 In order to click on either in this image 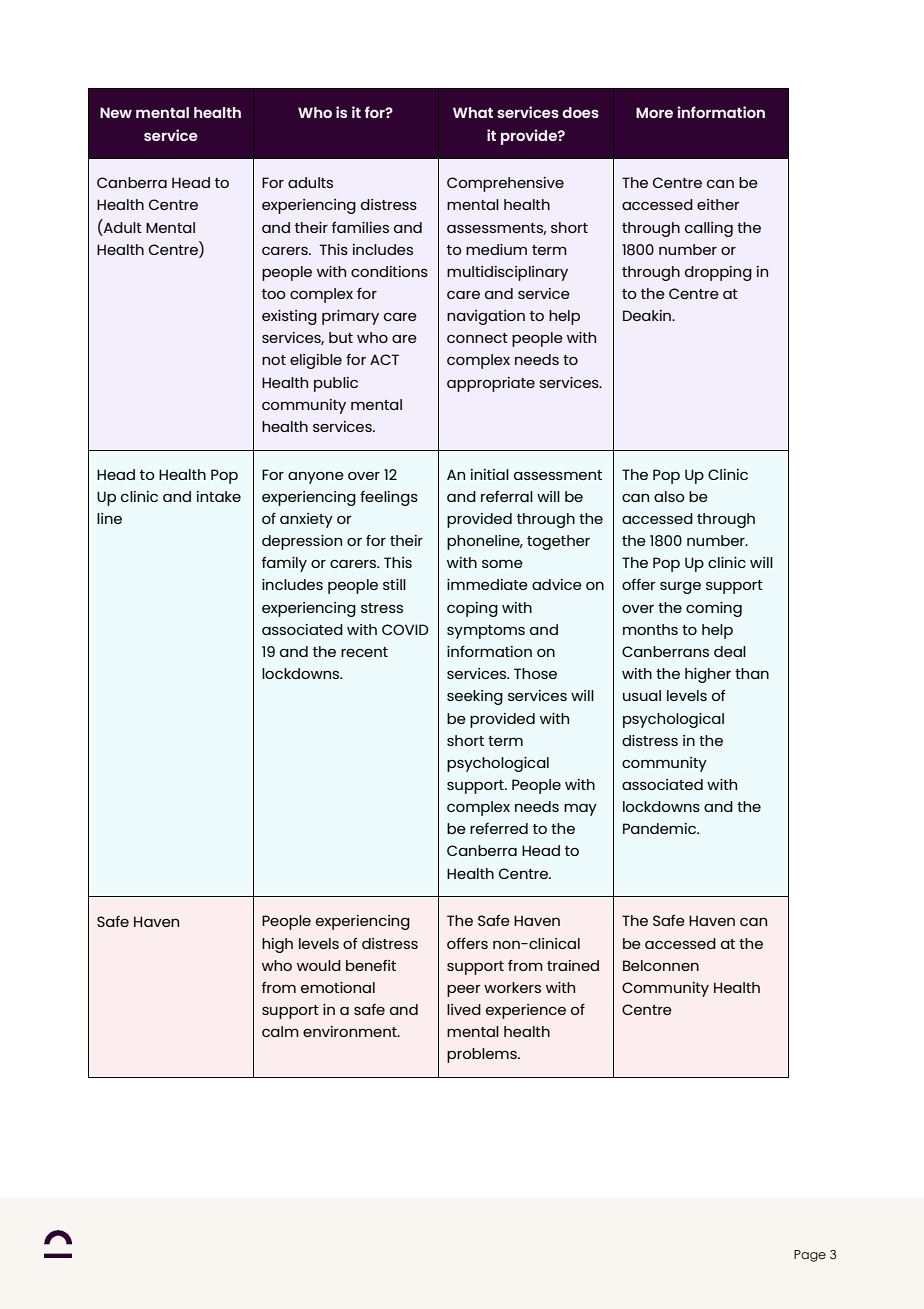, I will do `click(718, 204)`.
